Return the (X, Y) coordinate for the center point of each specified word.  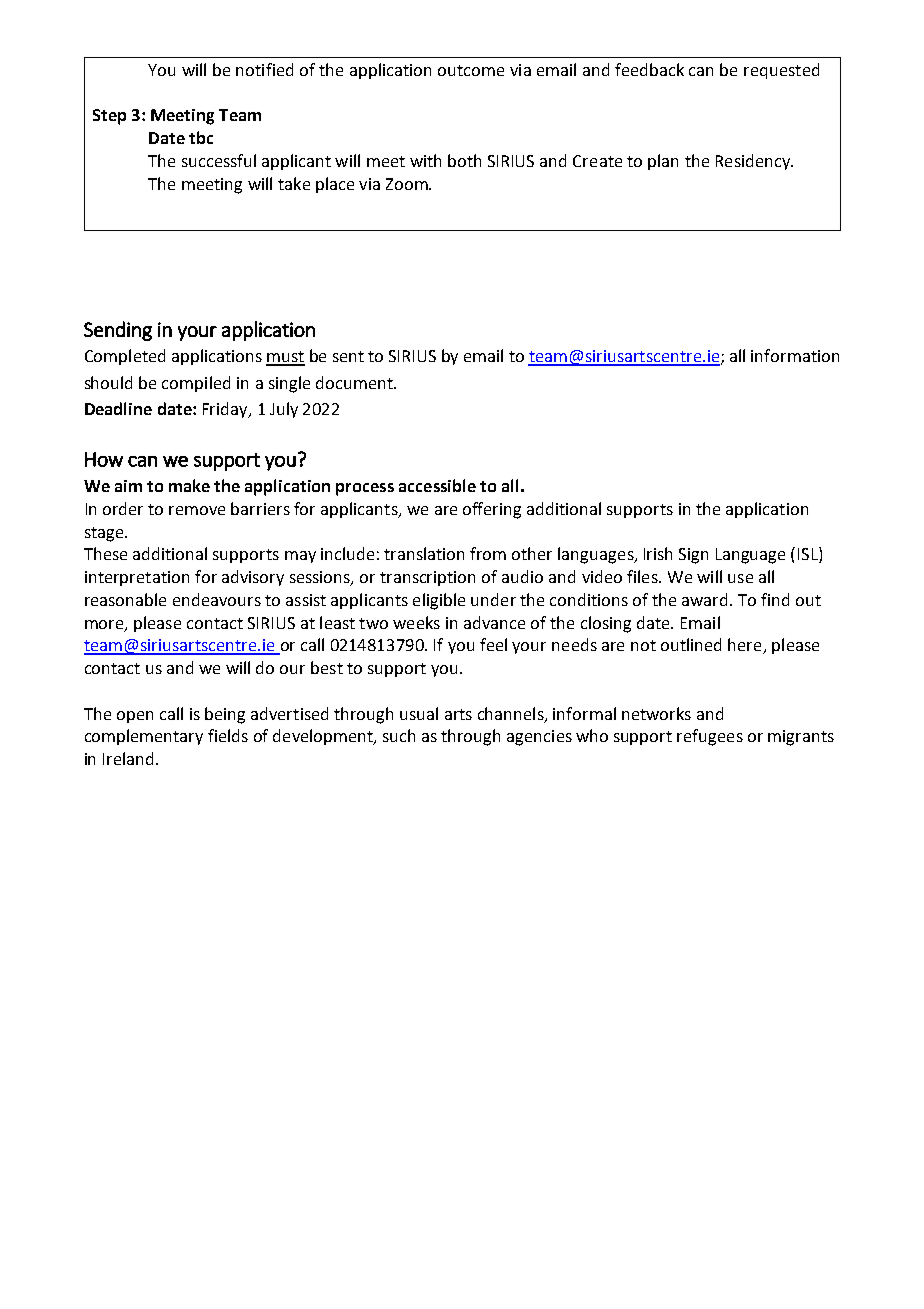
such (399, 735)
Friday (226, 410)
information (795, 355)
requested (781, 71)
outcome (471, 70)
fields (228, 735)
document (355, 382)
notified (264, 69)
